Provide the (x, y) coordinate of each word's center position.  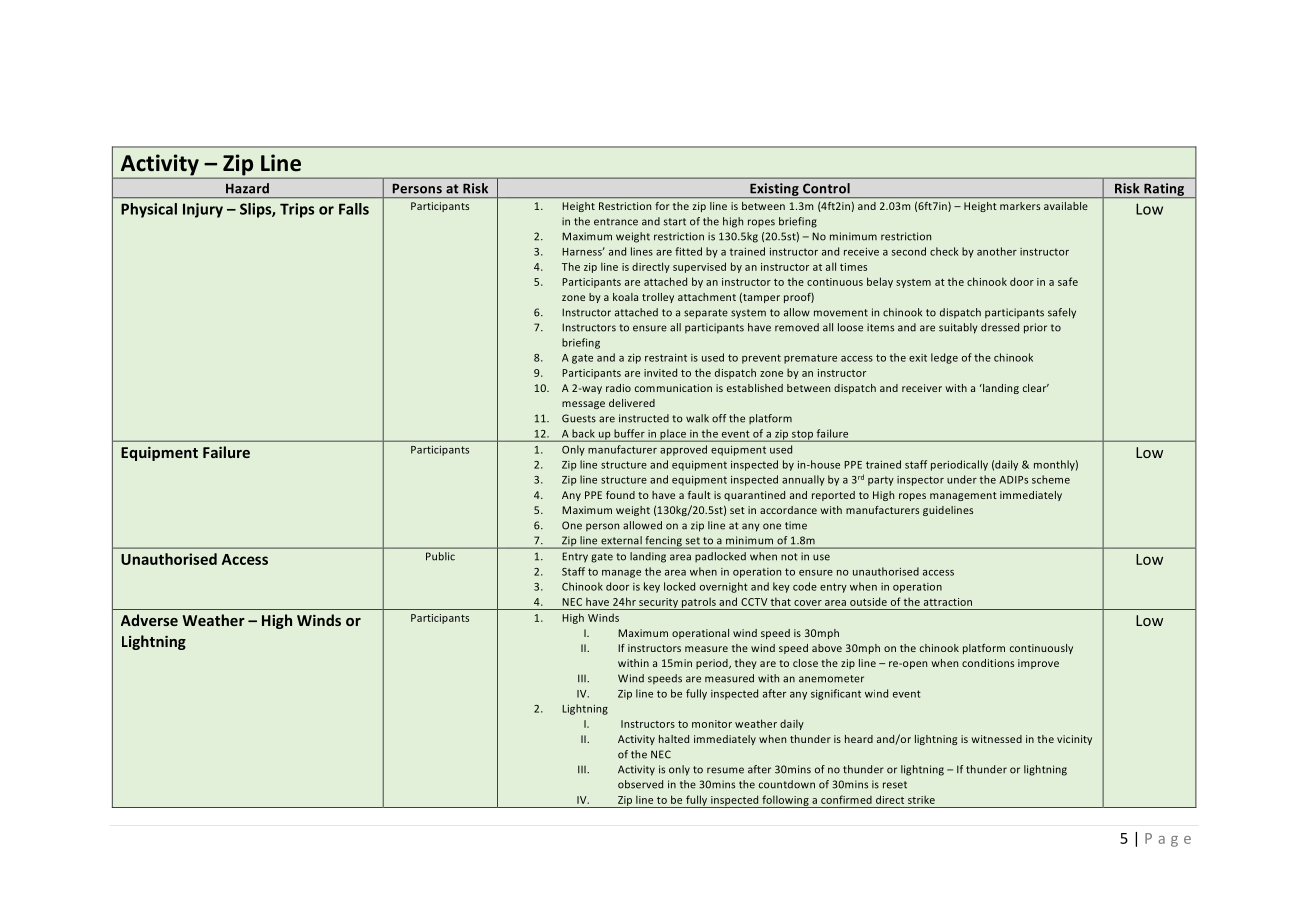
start (675, 222)
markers (1020, 206)
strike (921, 799)
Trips (297, 210)
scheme (1051, 479)
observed (640, 784)
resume (725, 770)
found (620, 495)
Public (440, 556)
